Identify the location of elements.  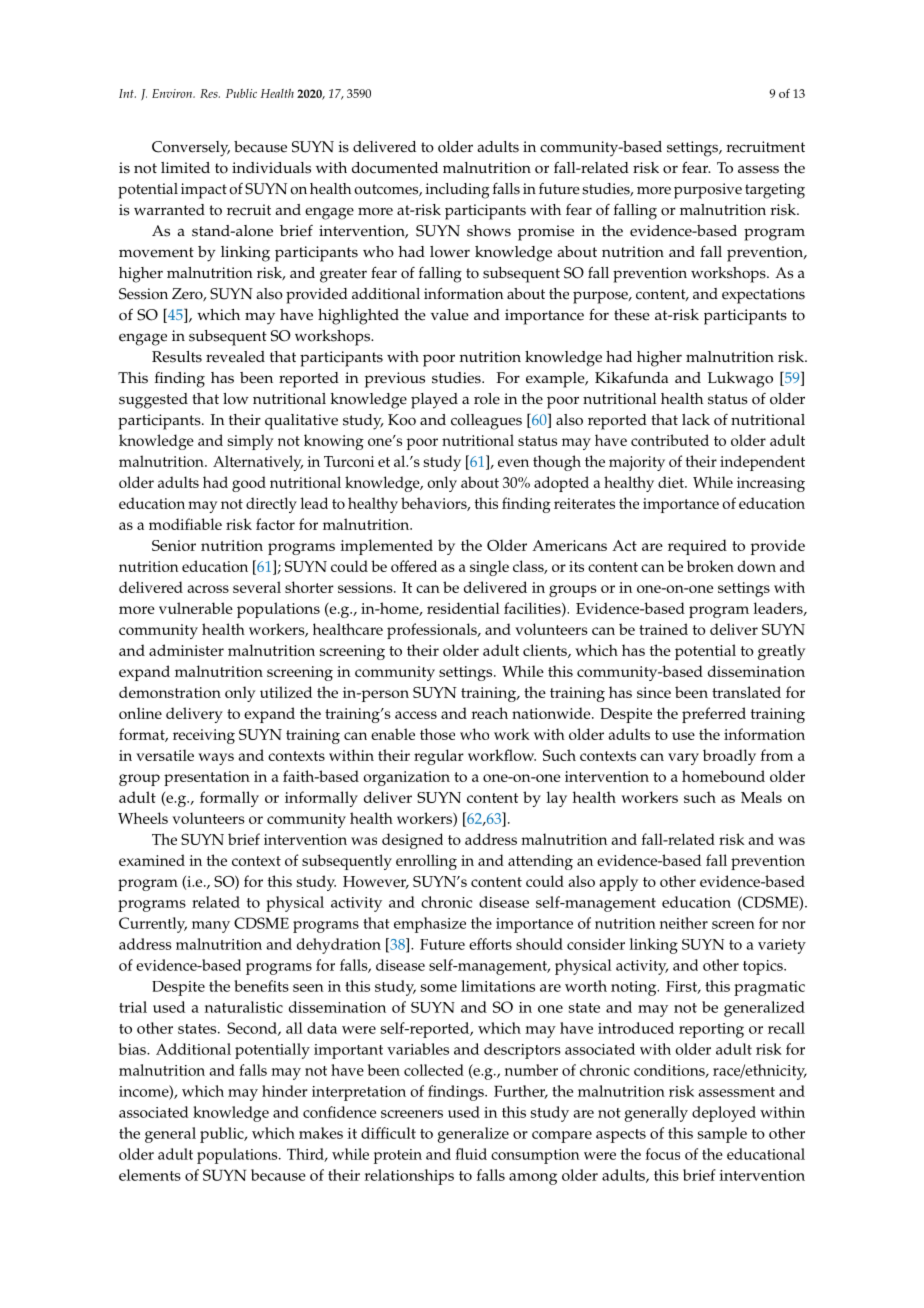
(150, 1175).
